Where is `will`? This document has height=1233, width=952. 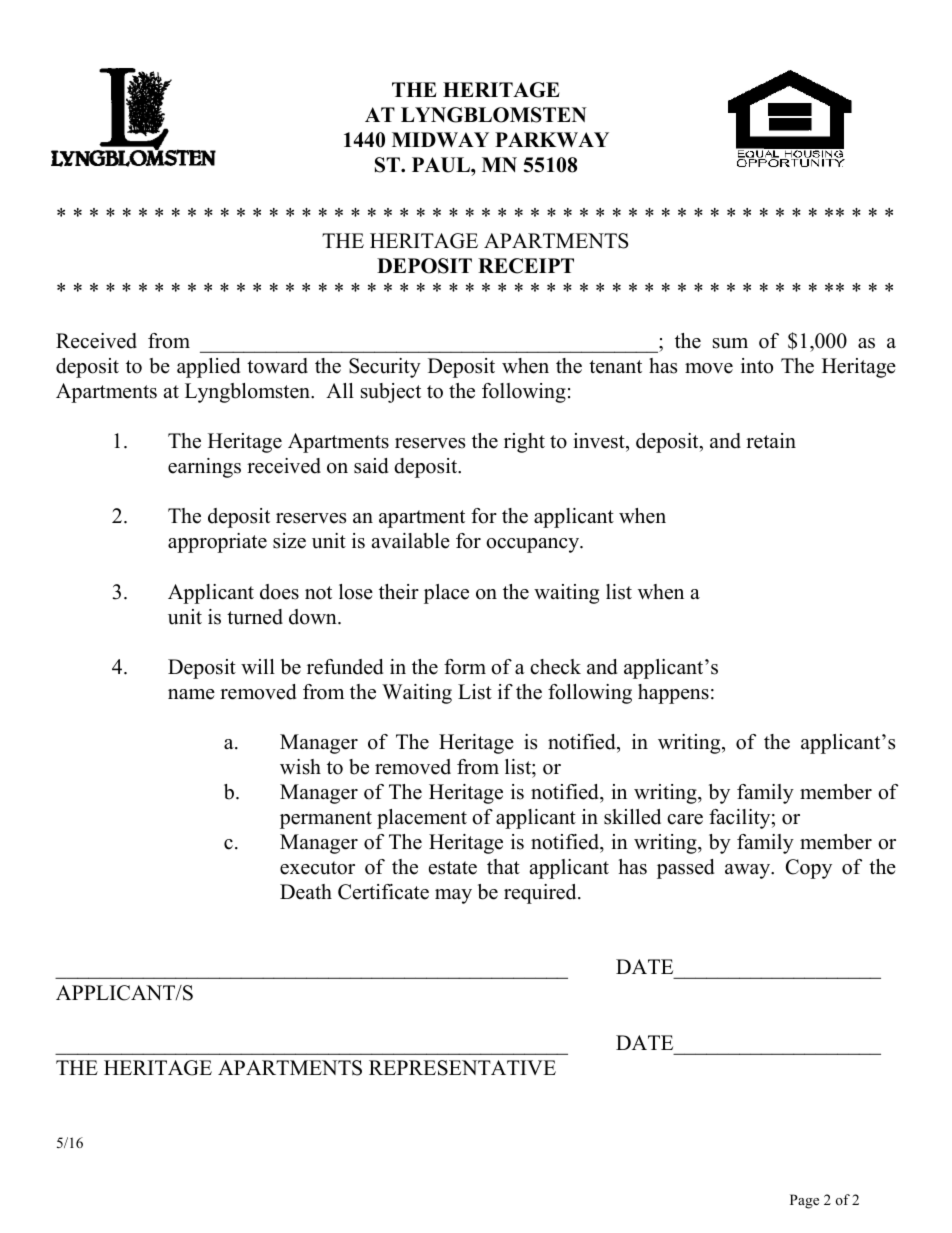
will is located at coordinates (258, 666).
